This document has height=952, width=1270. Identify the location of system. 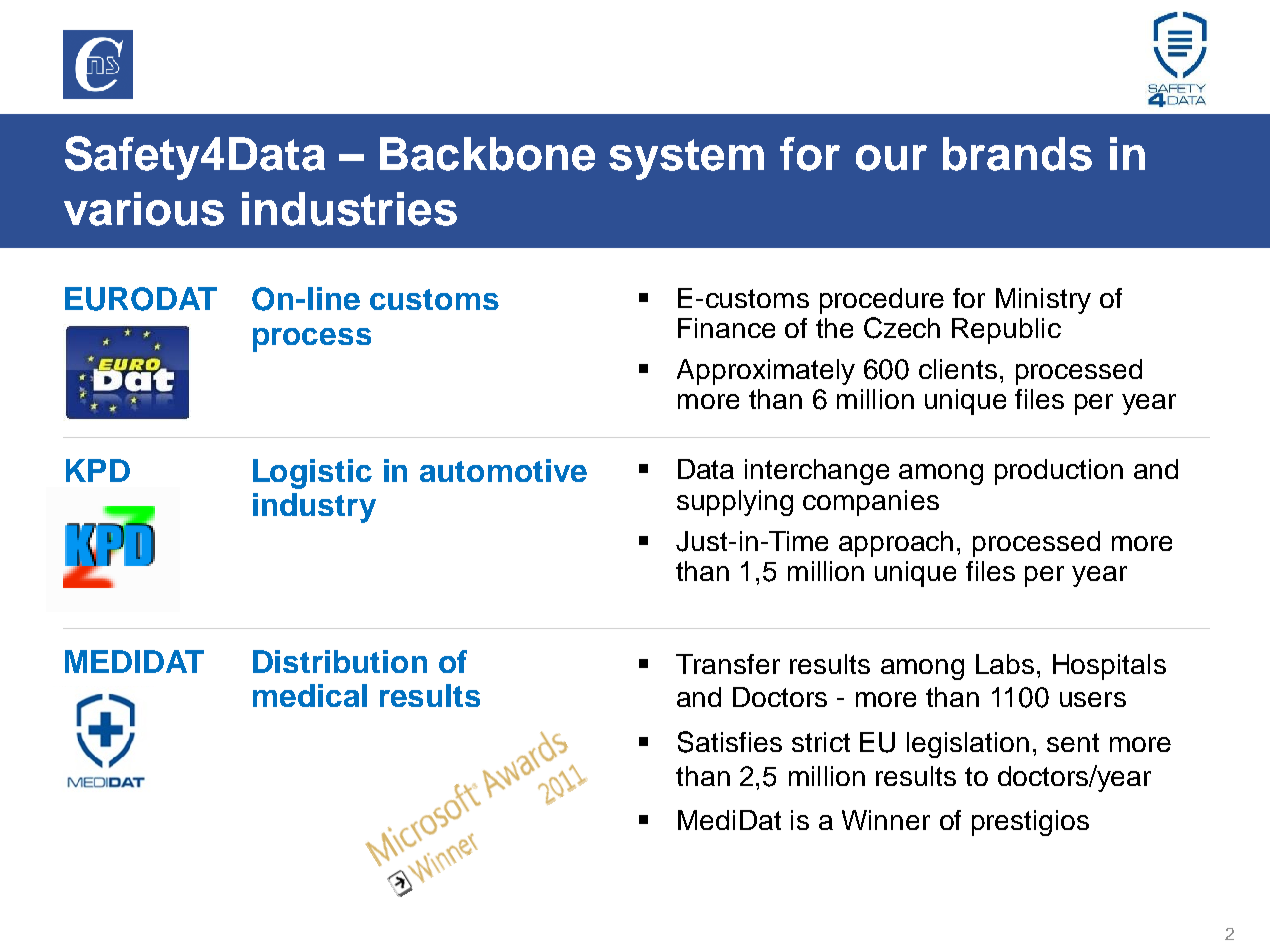
(686, 159).
